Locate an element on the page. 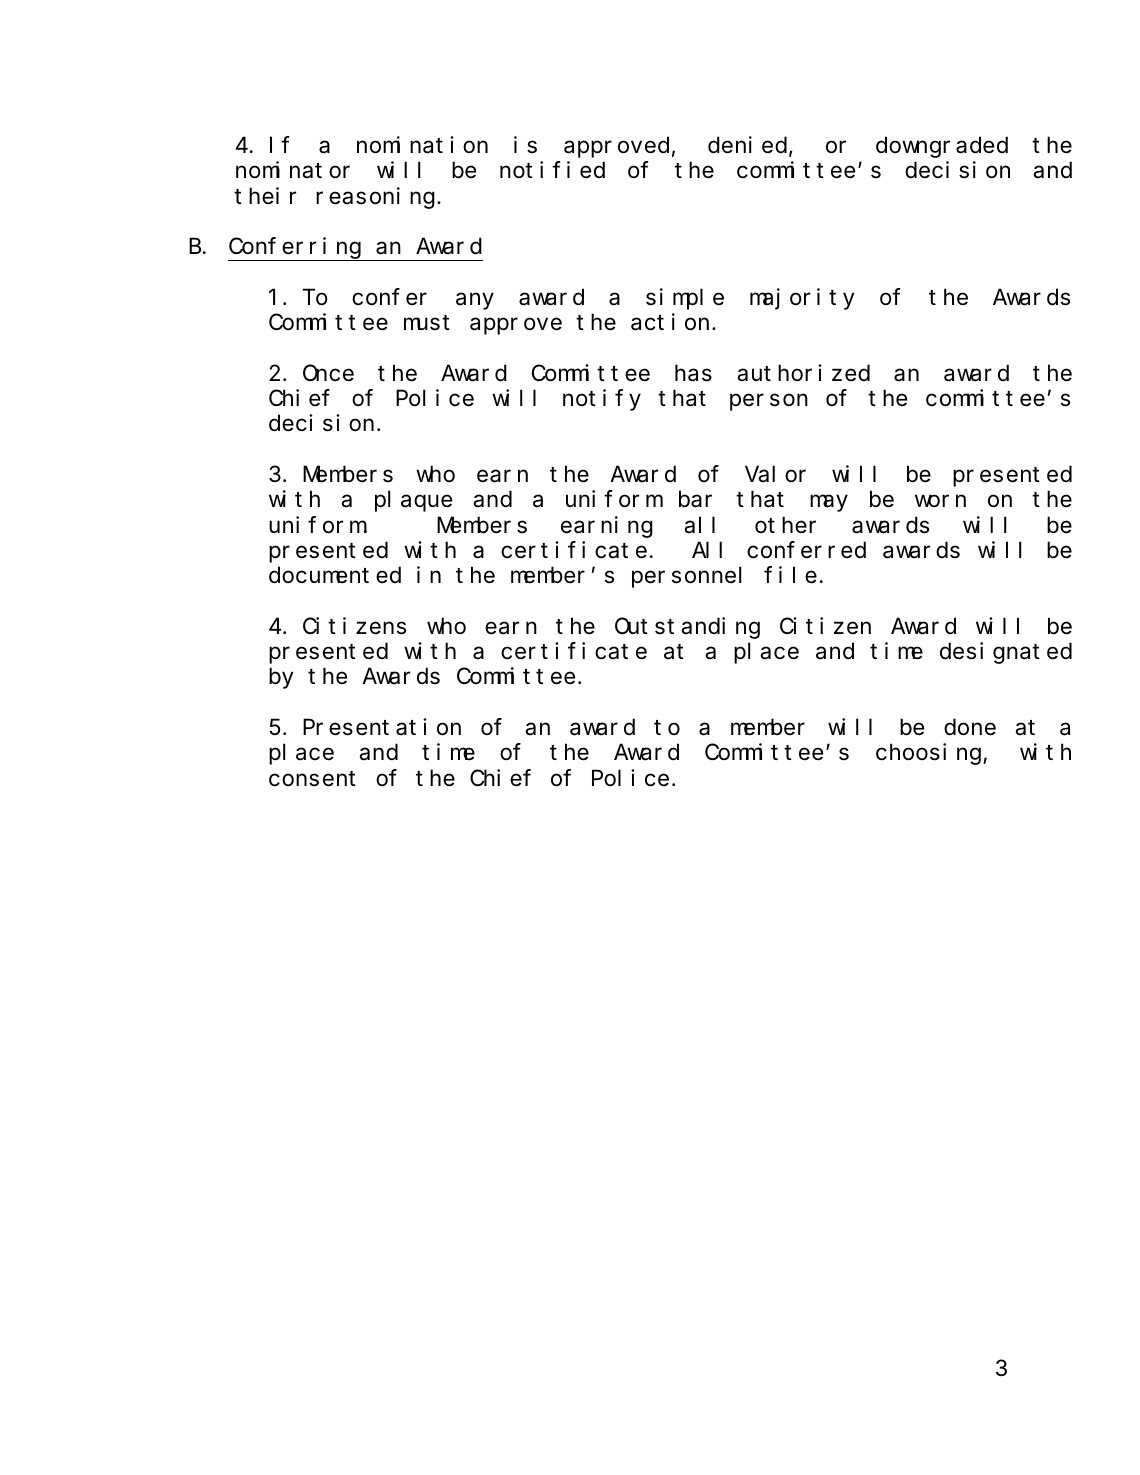  downgraded is located at coordinates (942, 147).
